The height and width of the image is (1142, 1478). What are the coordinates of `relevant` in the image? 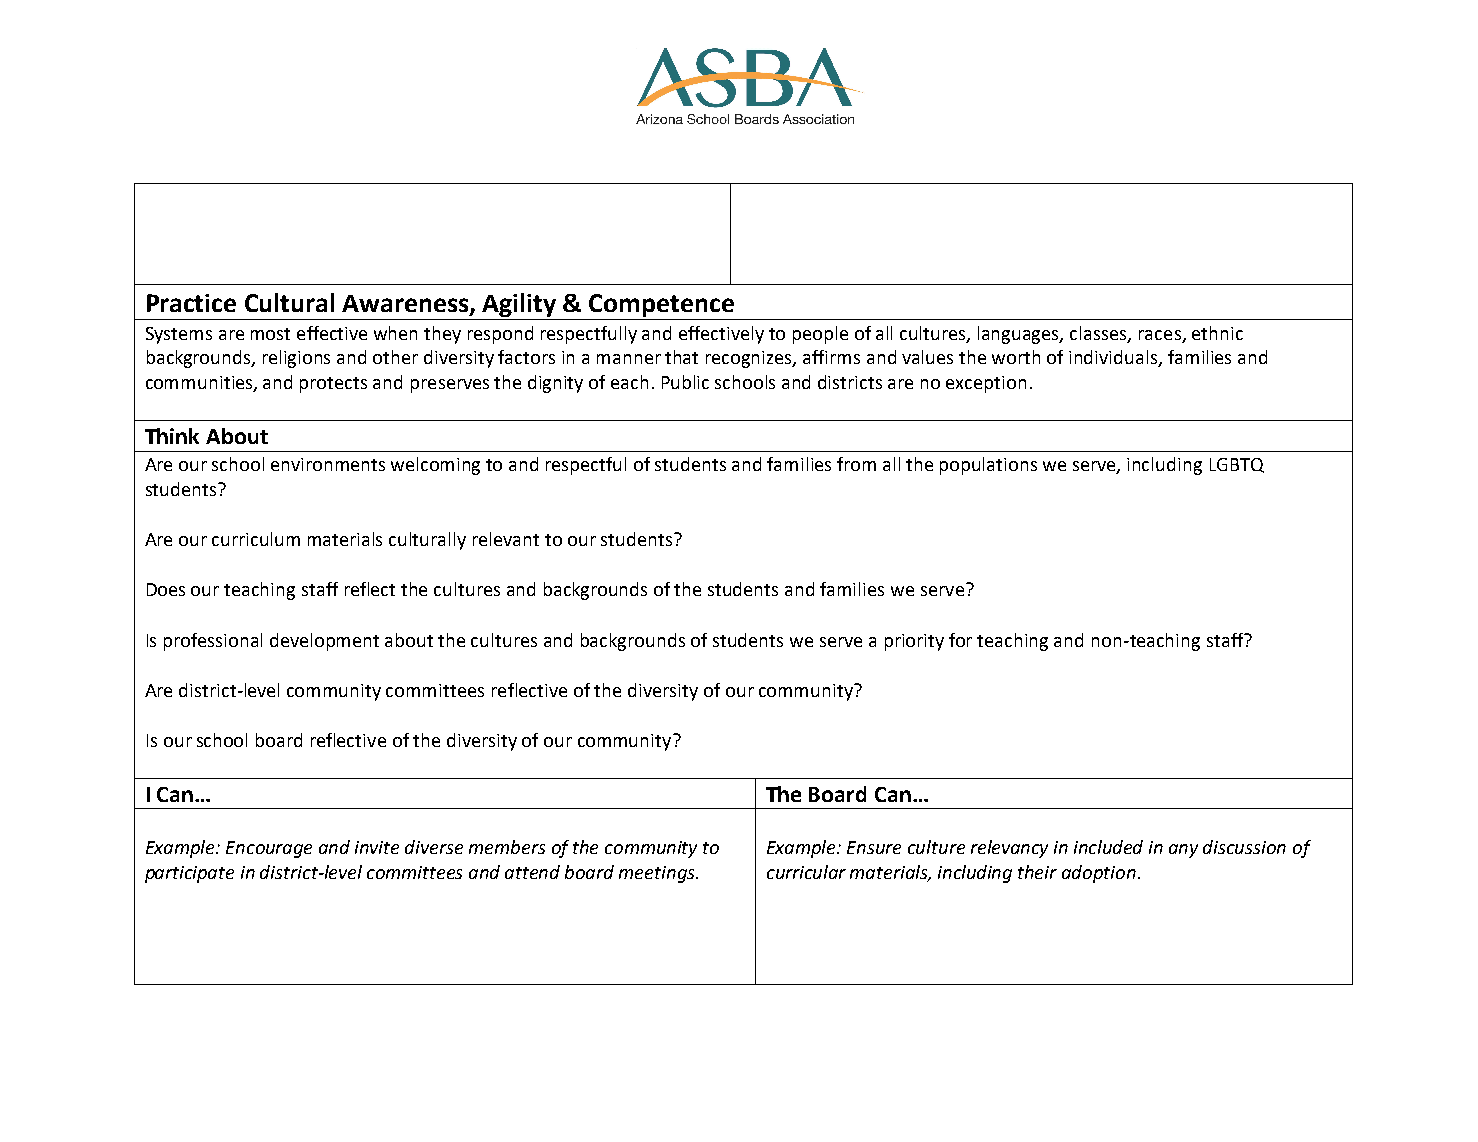 It's located at (506, 539).
